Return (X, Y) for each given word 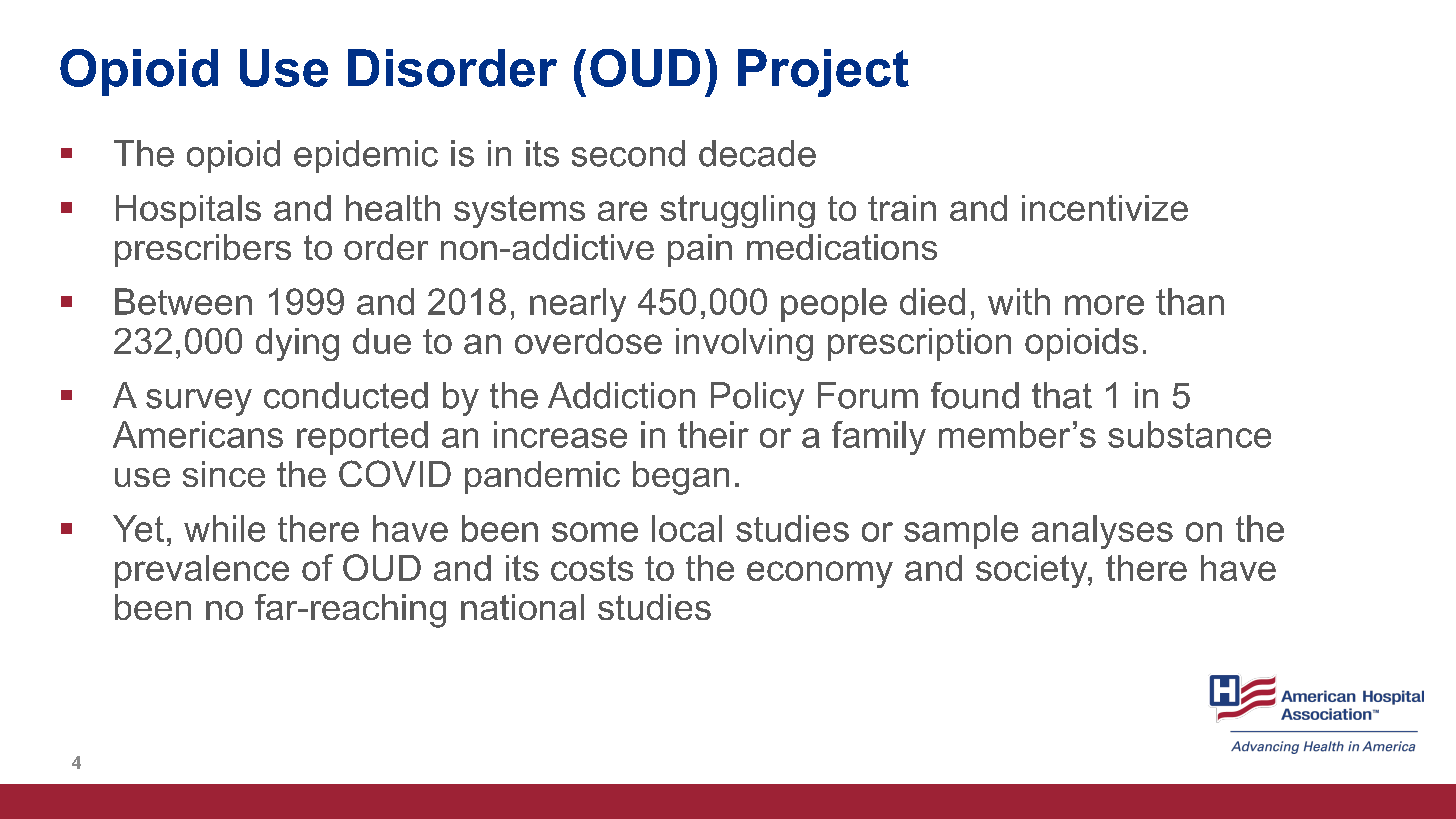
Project (823, 73)
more (1104, 305)
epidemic (366, 156)
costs (592, 568)
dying (297, 344)
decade (757, 153)
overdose (588, 341)
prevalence (202, 571)
